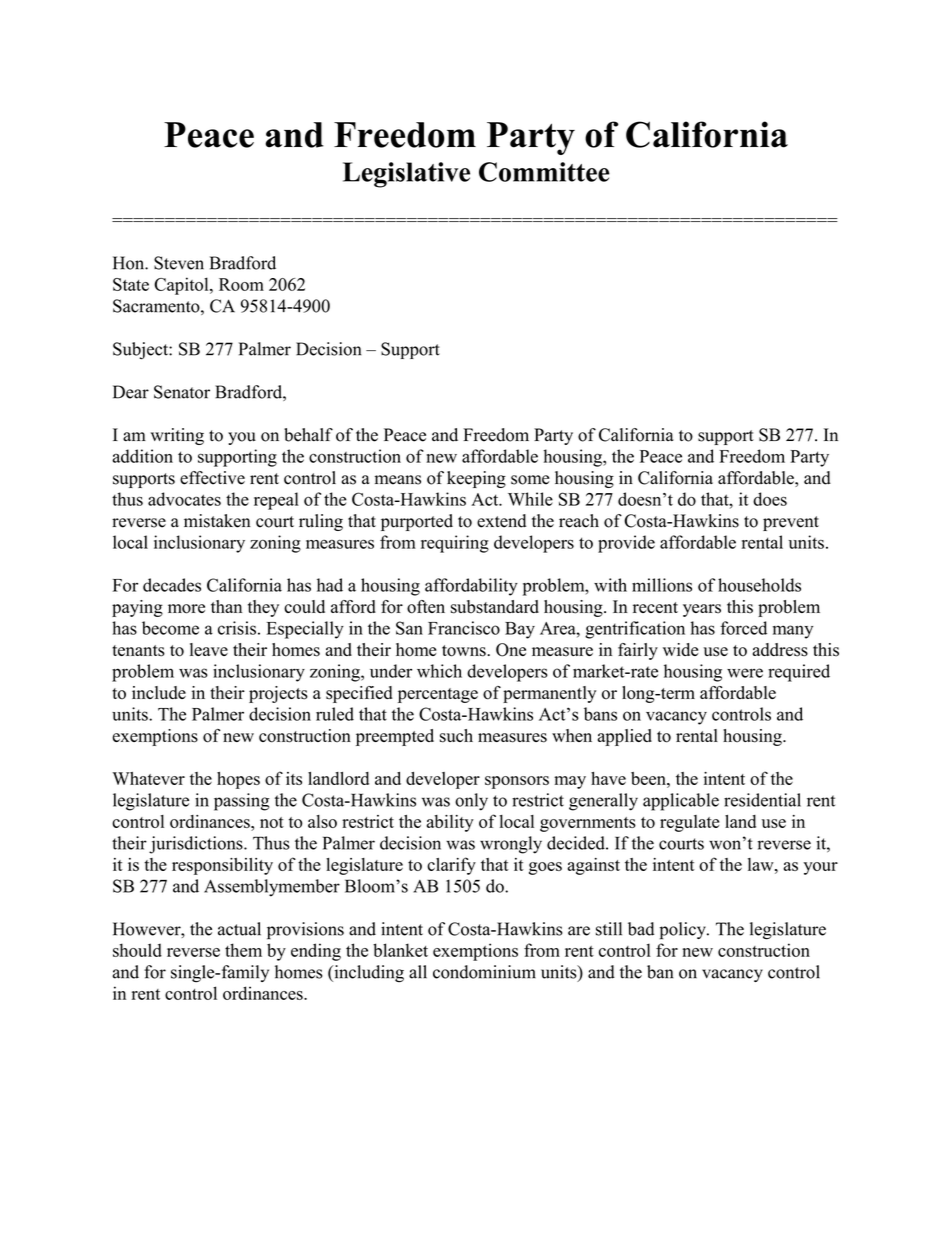 This page has width=952, height=1233. I want to click on prevent, so click(791, 523).
